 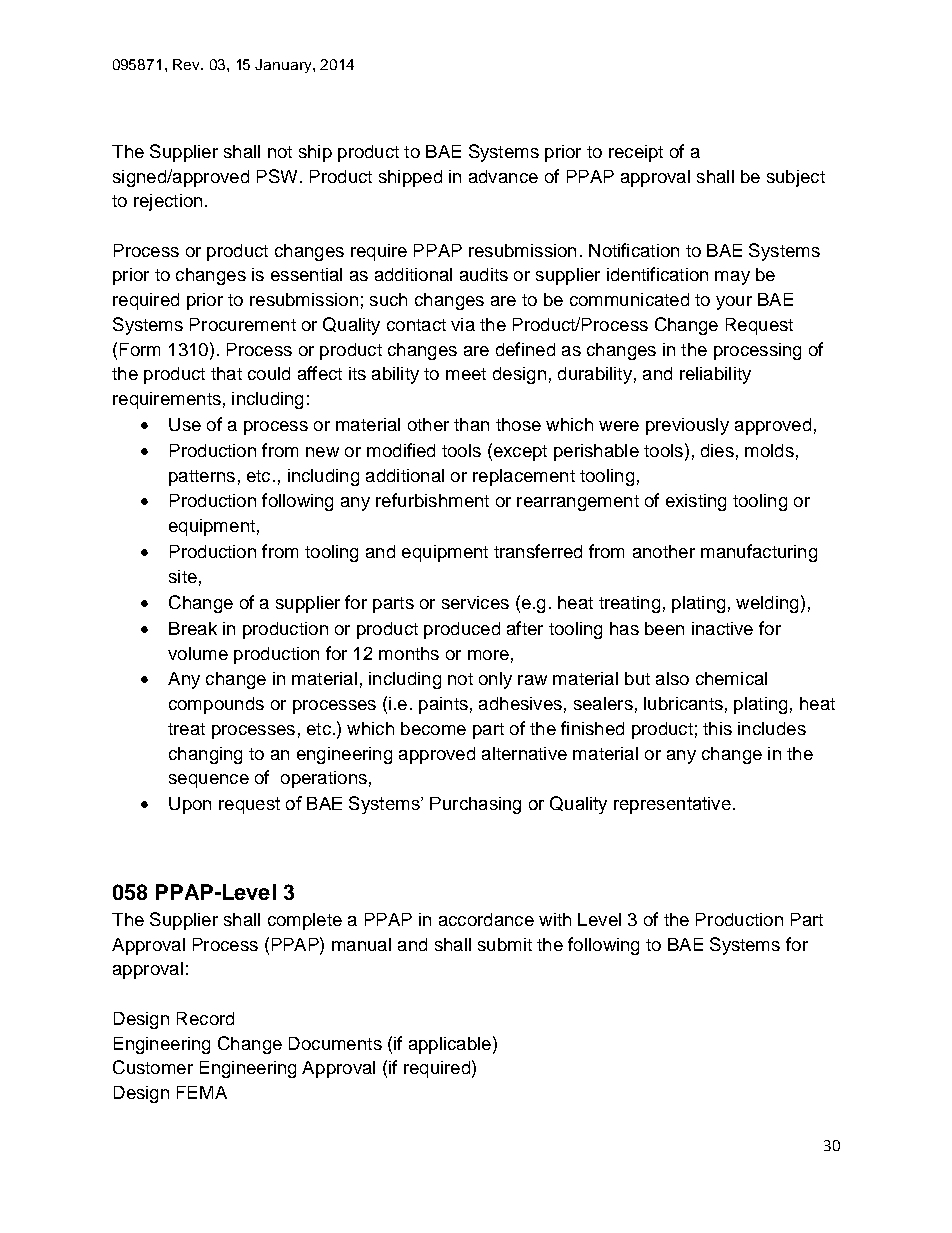 I want to click on site, so click(x=183, y=576).
